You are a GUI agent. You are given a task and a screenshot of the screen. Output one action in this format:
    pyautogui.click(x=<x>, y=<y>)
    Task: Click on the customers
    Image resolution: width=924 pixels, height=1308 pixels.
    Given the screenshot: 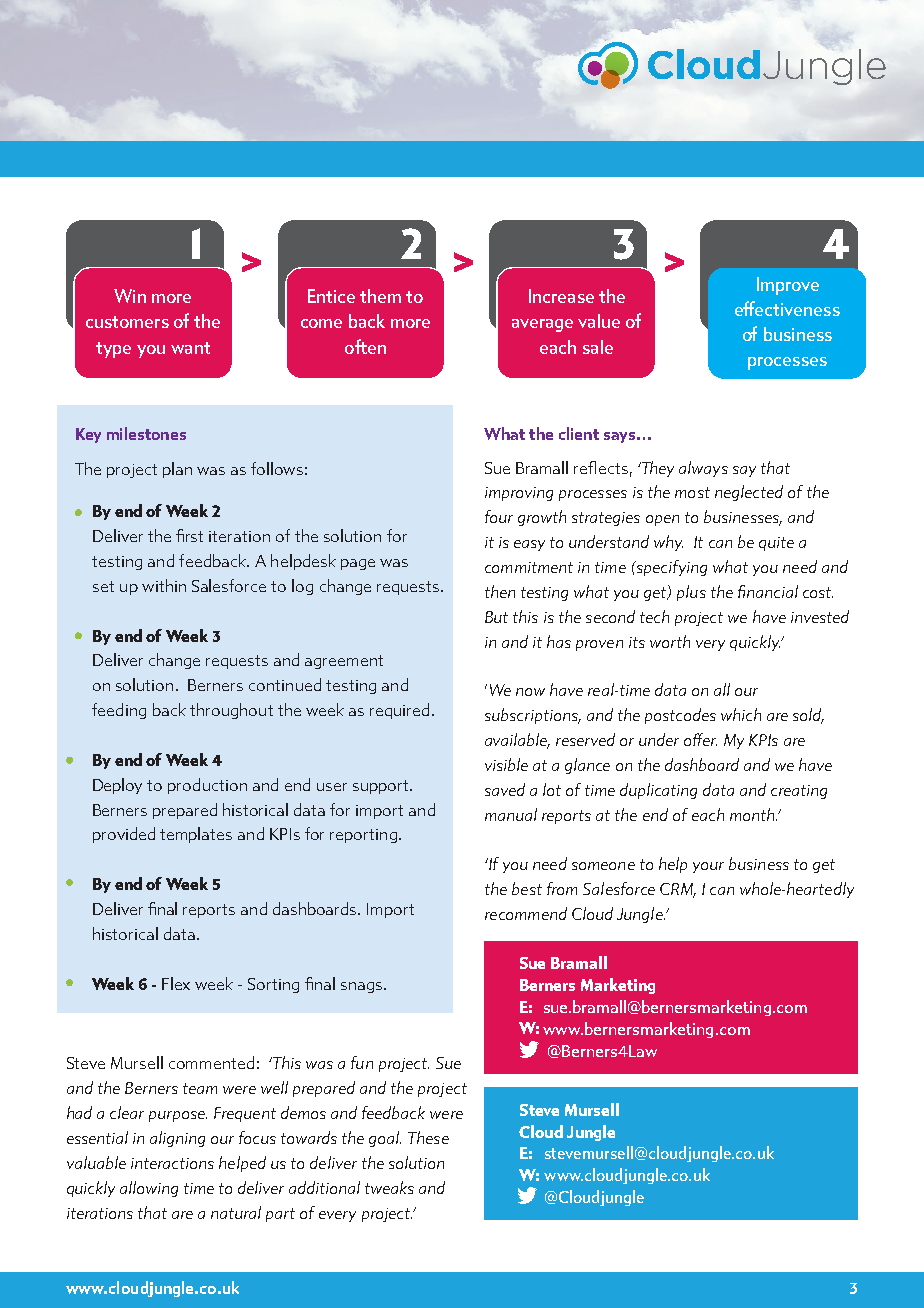 What is the action you would take?
    pyautogui.click(x=127, y=322)
